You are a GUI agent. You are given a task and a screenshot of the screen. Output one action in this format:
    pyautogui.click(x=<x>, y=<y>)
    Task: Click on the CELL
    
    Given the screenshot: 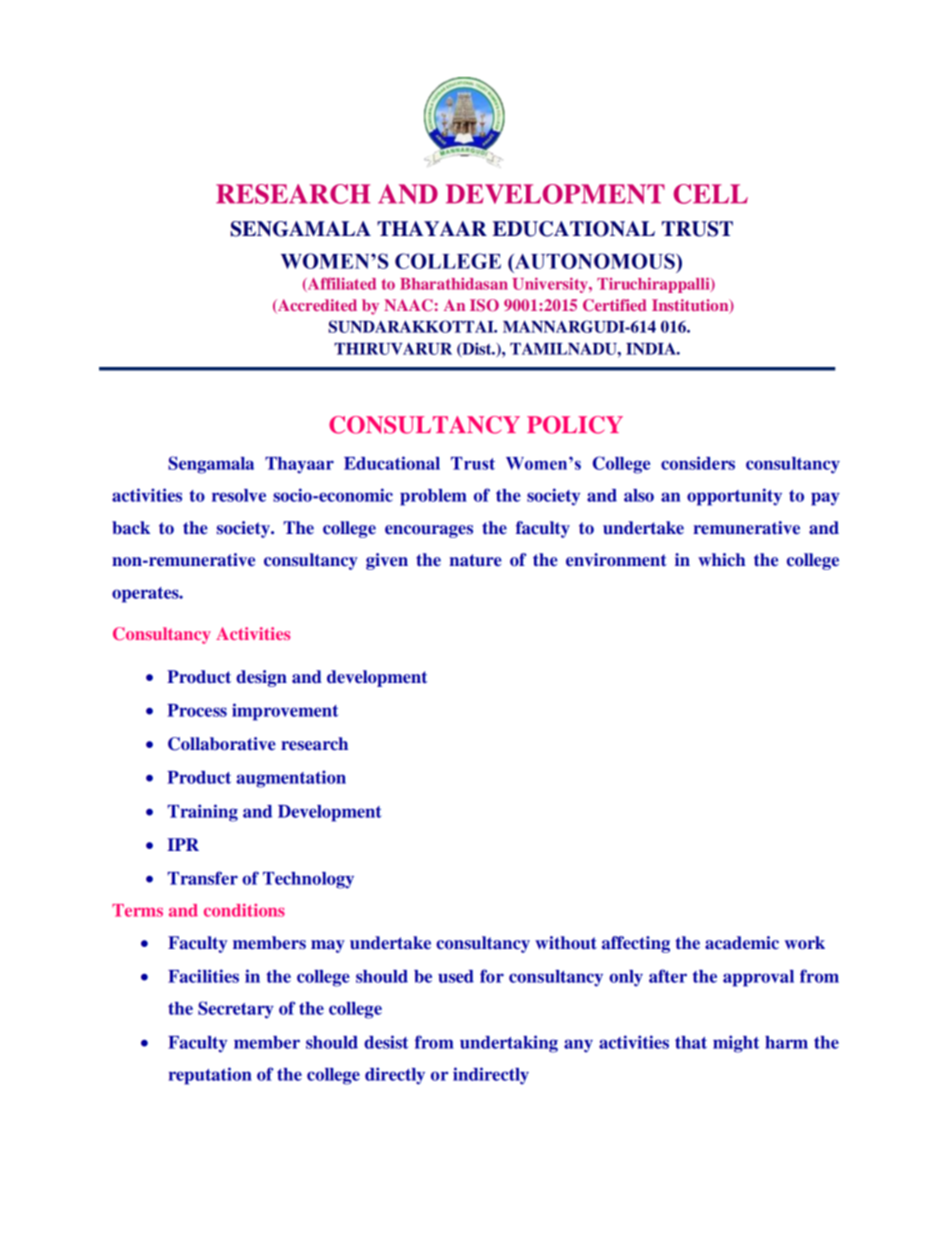 What is the action you would take?
    pyautogui.click(x=711, y=194)
